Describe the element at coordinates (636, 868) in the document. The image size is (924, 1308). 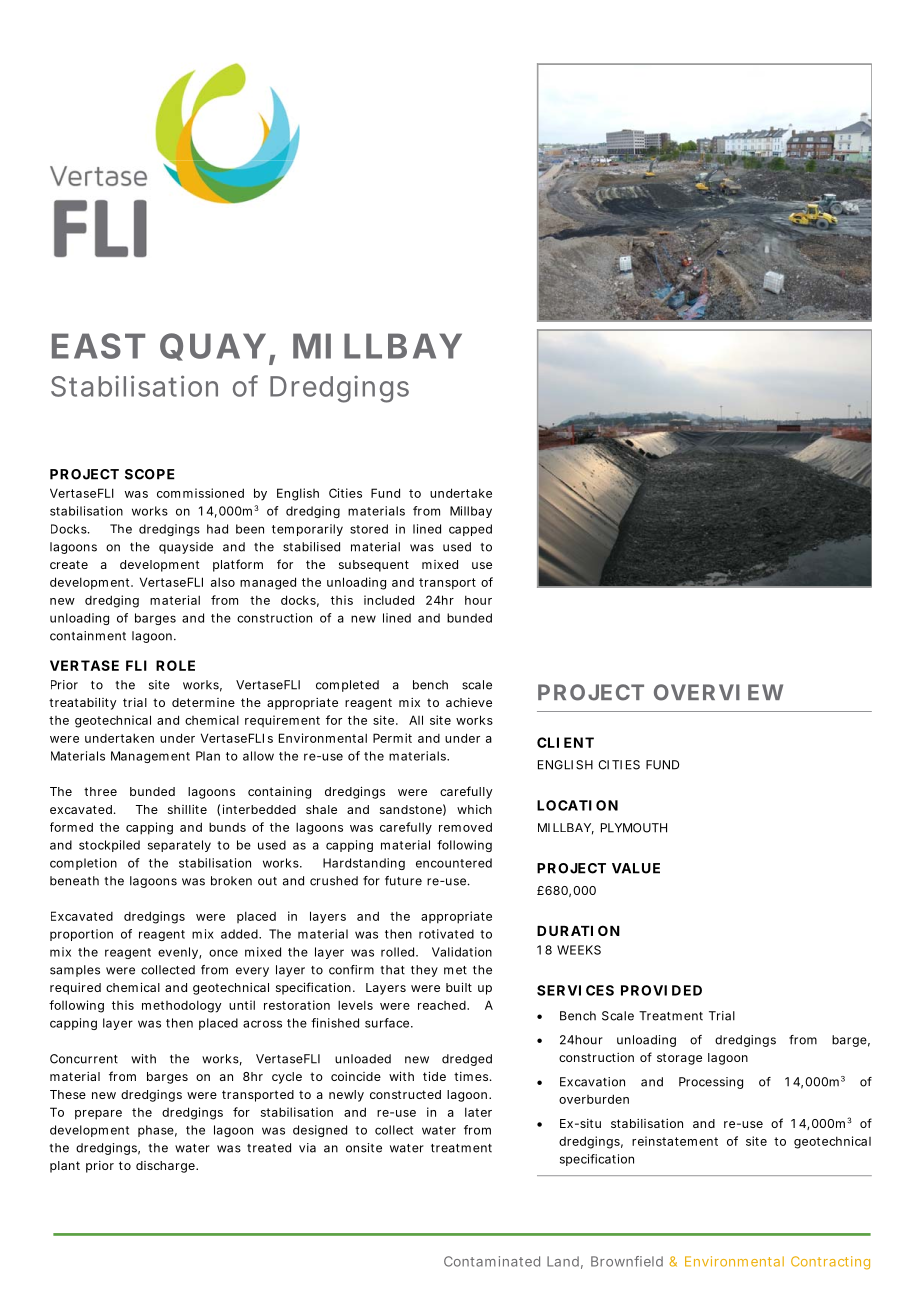
I see `VALUE` at that location.
